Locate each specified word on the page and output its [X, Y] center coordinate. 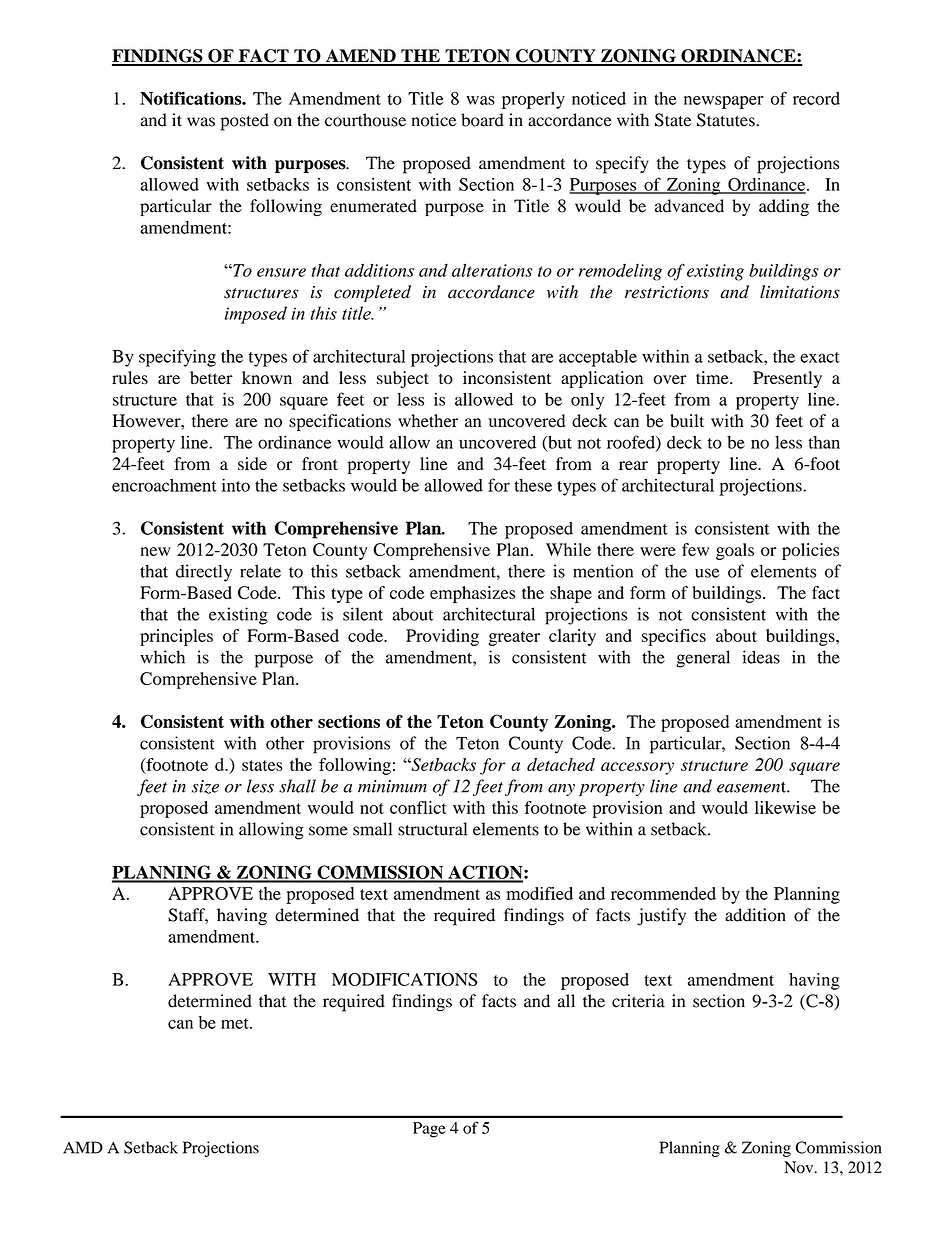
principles [176, 637]
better [211, 377]
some [328, 831]
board [482, 120]
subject [403, 379]
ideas [761, 657]
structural [432, 829]
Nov [800, 1167]
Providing [442, 637]
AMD [83, 1147]
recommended [663, 893]
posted [245, 122]
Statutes [727, 120]
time [713, 377]
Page [429, 1130]
